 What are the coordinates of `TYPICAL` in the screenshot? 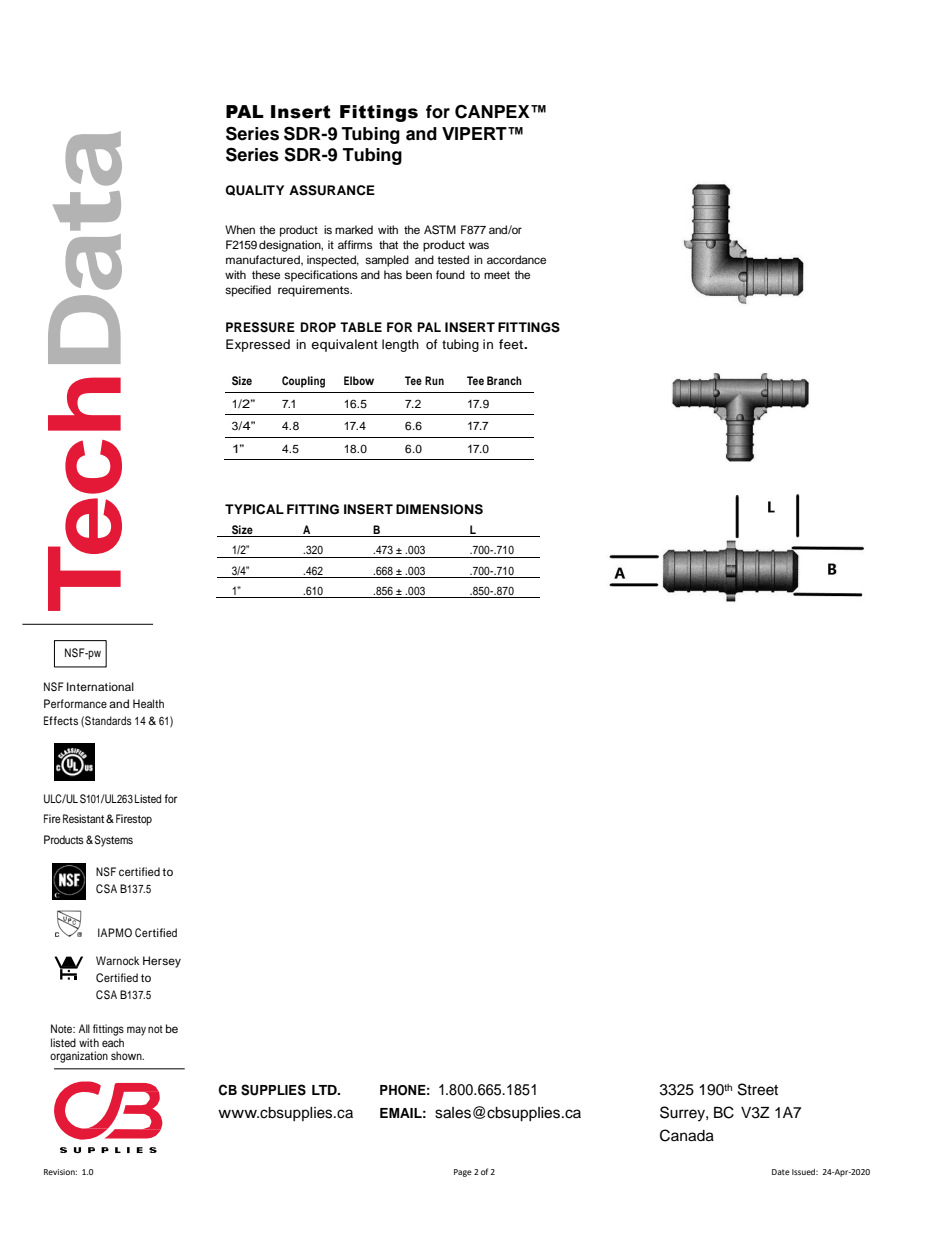 It's located at (254, 509).
